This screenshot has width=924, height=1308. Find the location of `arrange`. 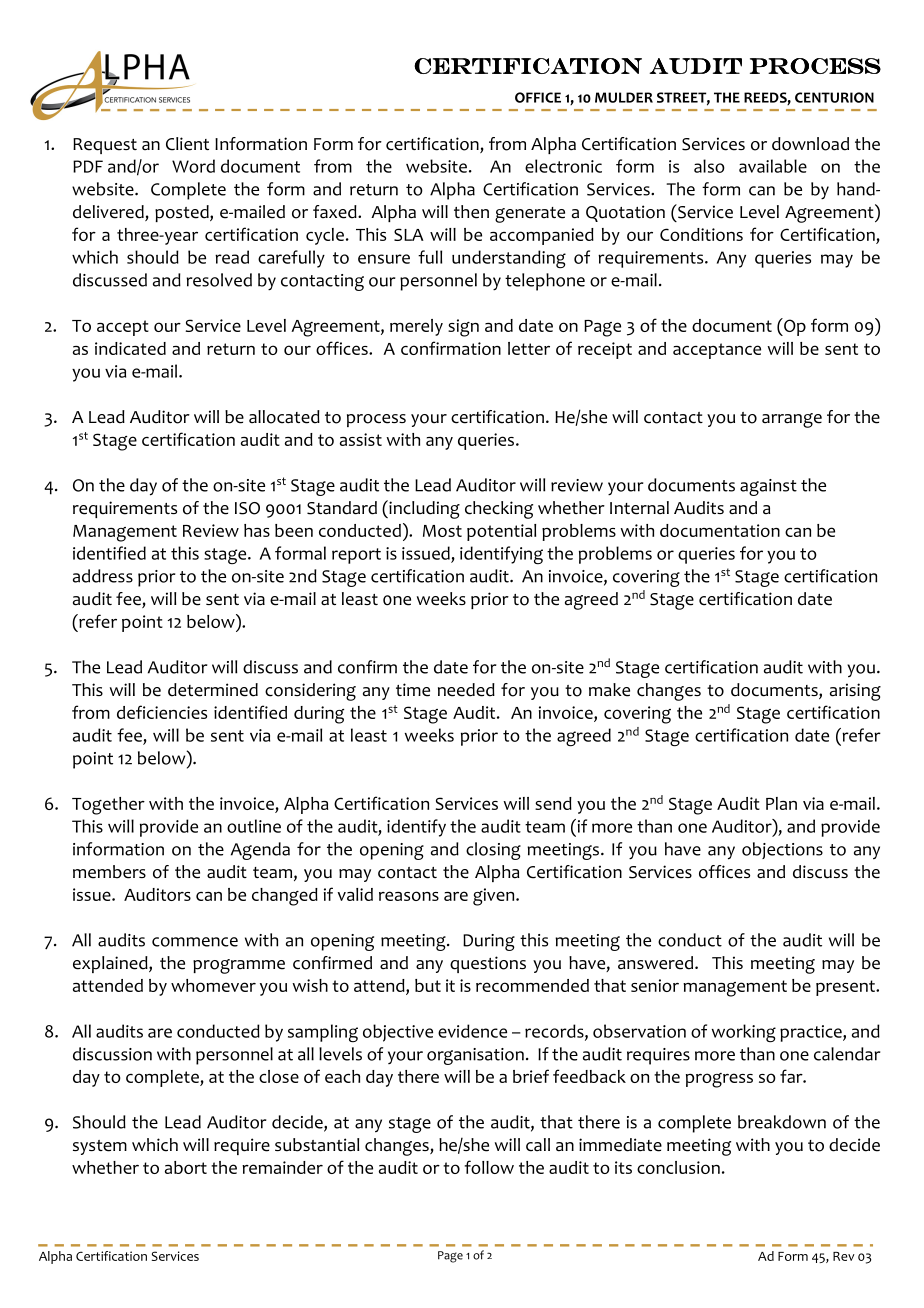

arrange is located at coordinates (792, 420).
